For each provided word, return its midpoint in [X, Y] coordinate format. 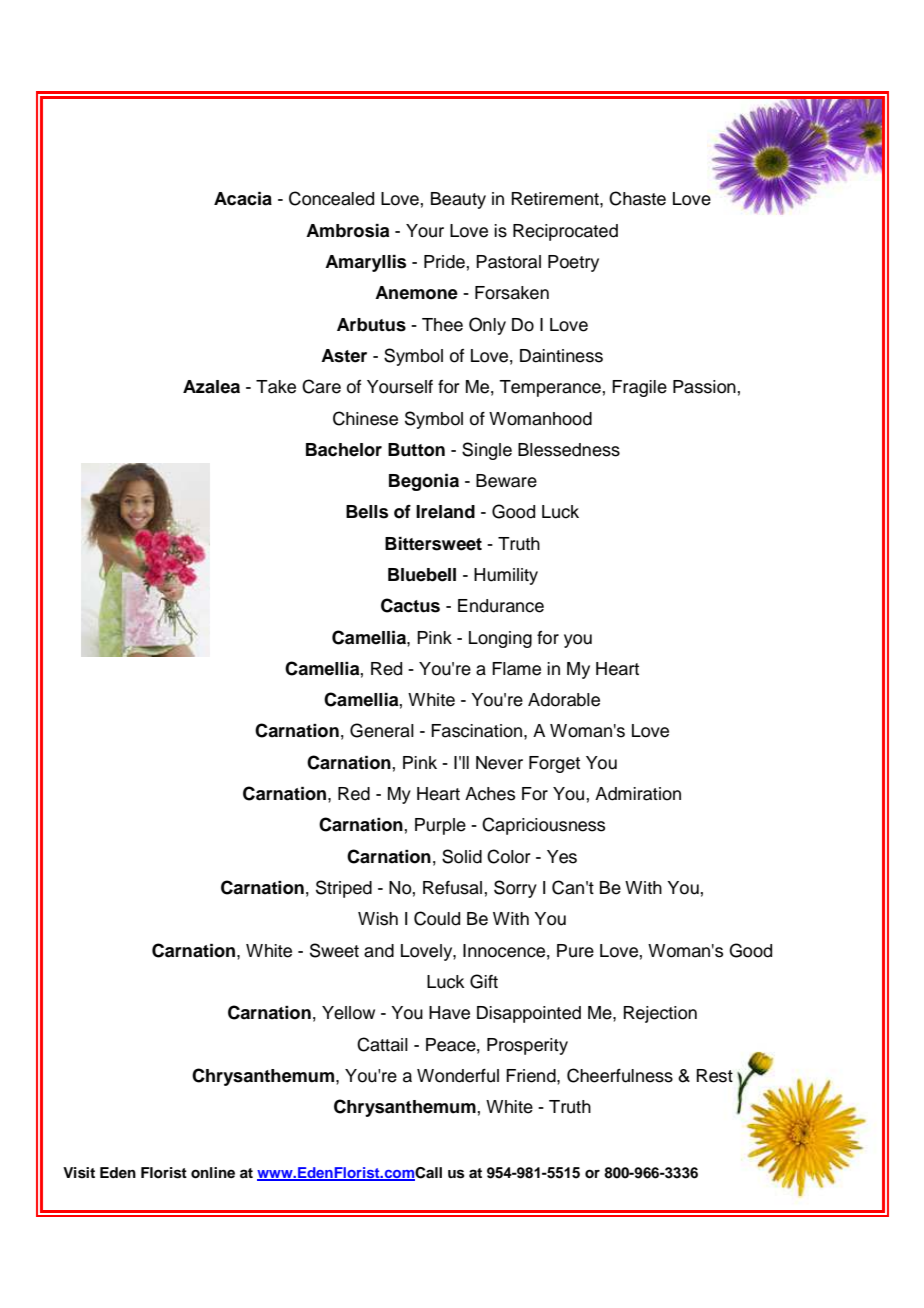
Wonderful [458, 1076]
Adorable [564, 700]
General [382, 730]
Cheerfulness [620, 1075]
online [213, 1173]
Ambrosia [347, 231]
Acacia [243, 199]
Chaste [637, 198]
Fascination [478, 731]
